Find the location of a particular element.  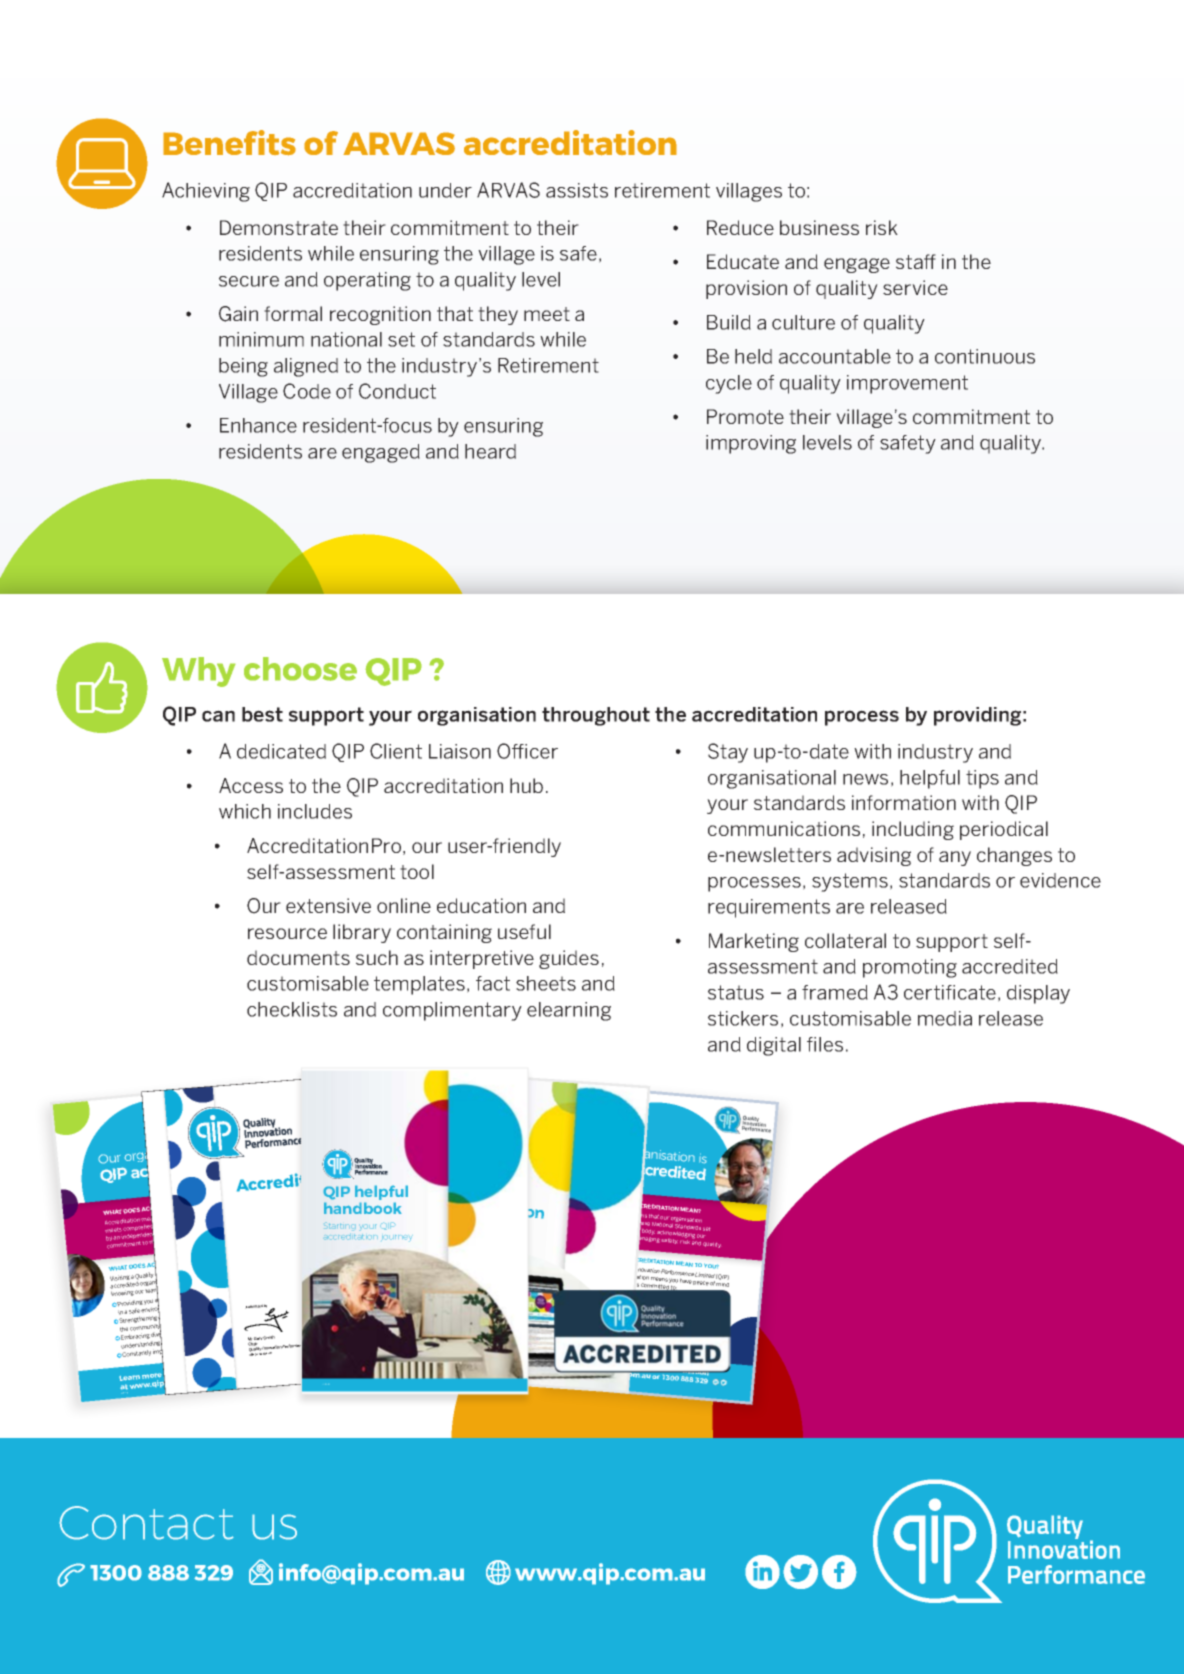

files is located at coordinates (825, 1044).
